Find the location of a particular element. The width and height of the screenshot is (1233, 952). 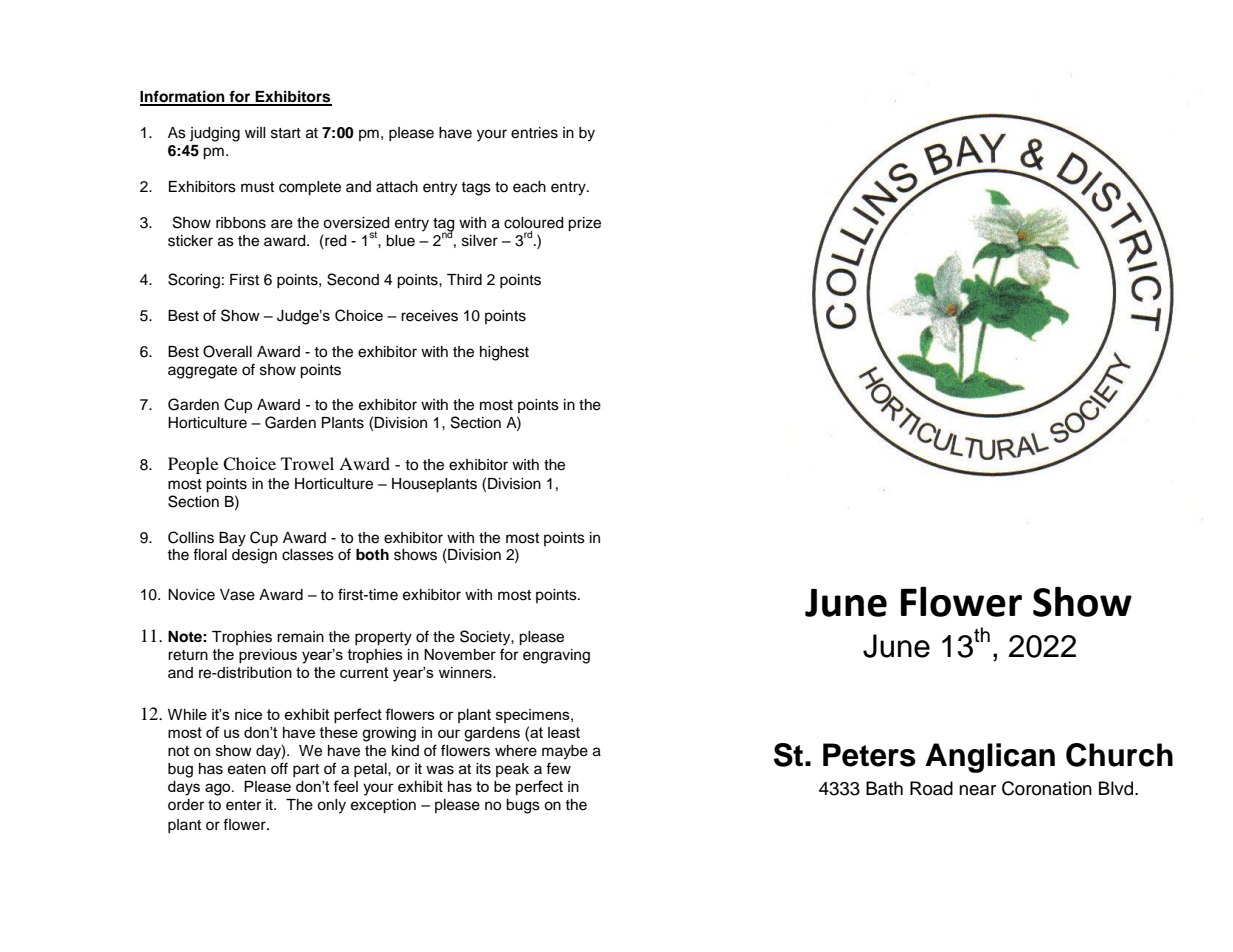

highest is located at coordinates (504, 353).
